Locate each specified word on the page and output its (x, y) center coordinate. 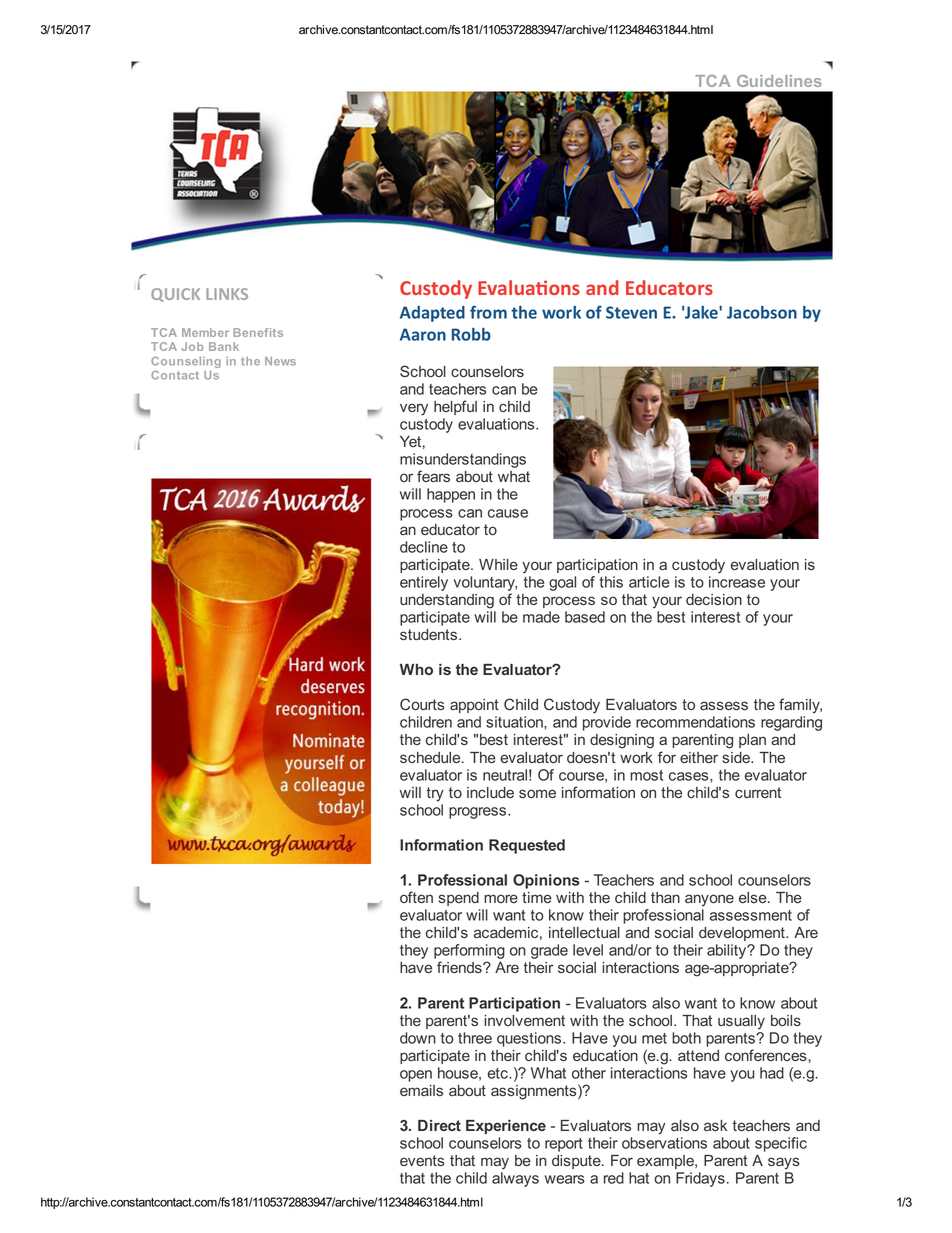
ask (715, 1125)
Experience (506, 1127)
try (435, 794)
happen (451, 495)
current (758, 792)
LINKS (227, 294)
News (280, 361)
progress (479, 813)
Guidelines (779, 81)
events (422, 1160)
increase (737, 582)
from (488, 312)
